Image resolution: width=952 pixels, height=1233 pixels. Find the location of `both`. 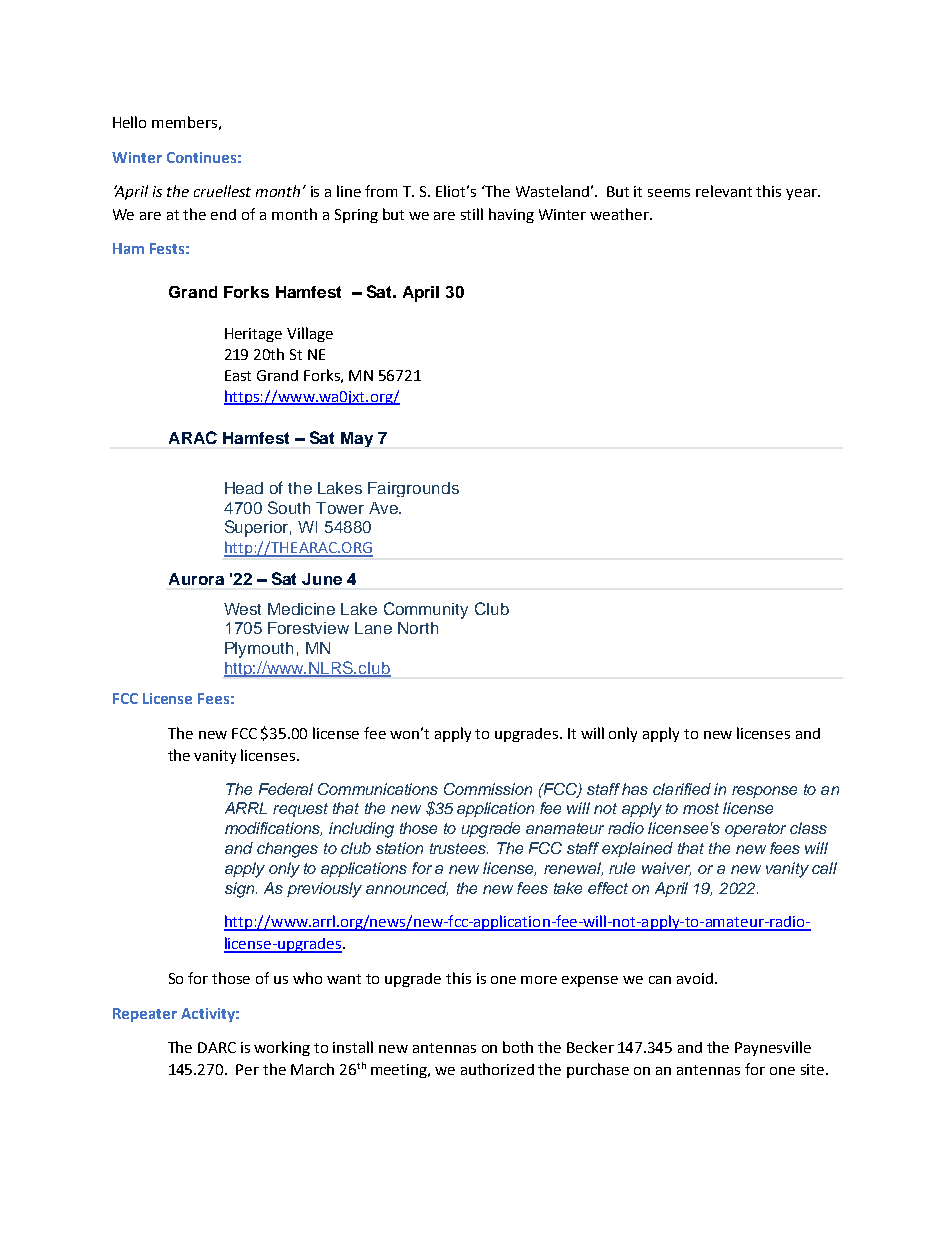

both is located at coordinates (518, 1047).
